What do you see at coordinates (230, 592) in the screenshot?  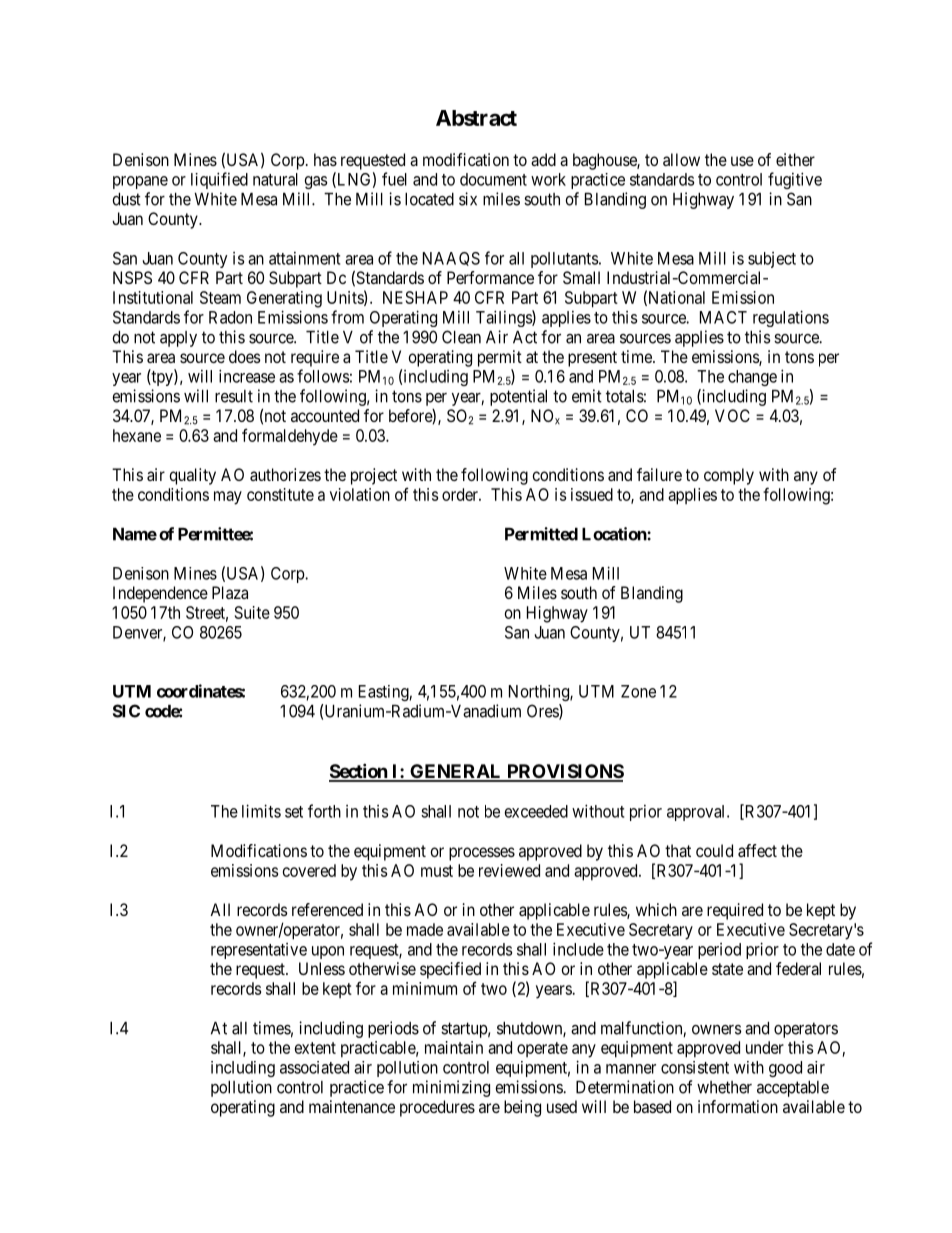 I see `Plaza` at bounding box center [230, 592].
